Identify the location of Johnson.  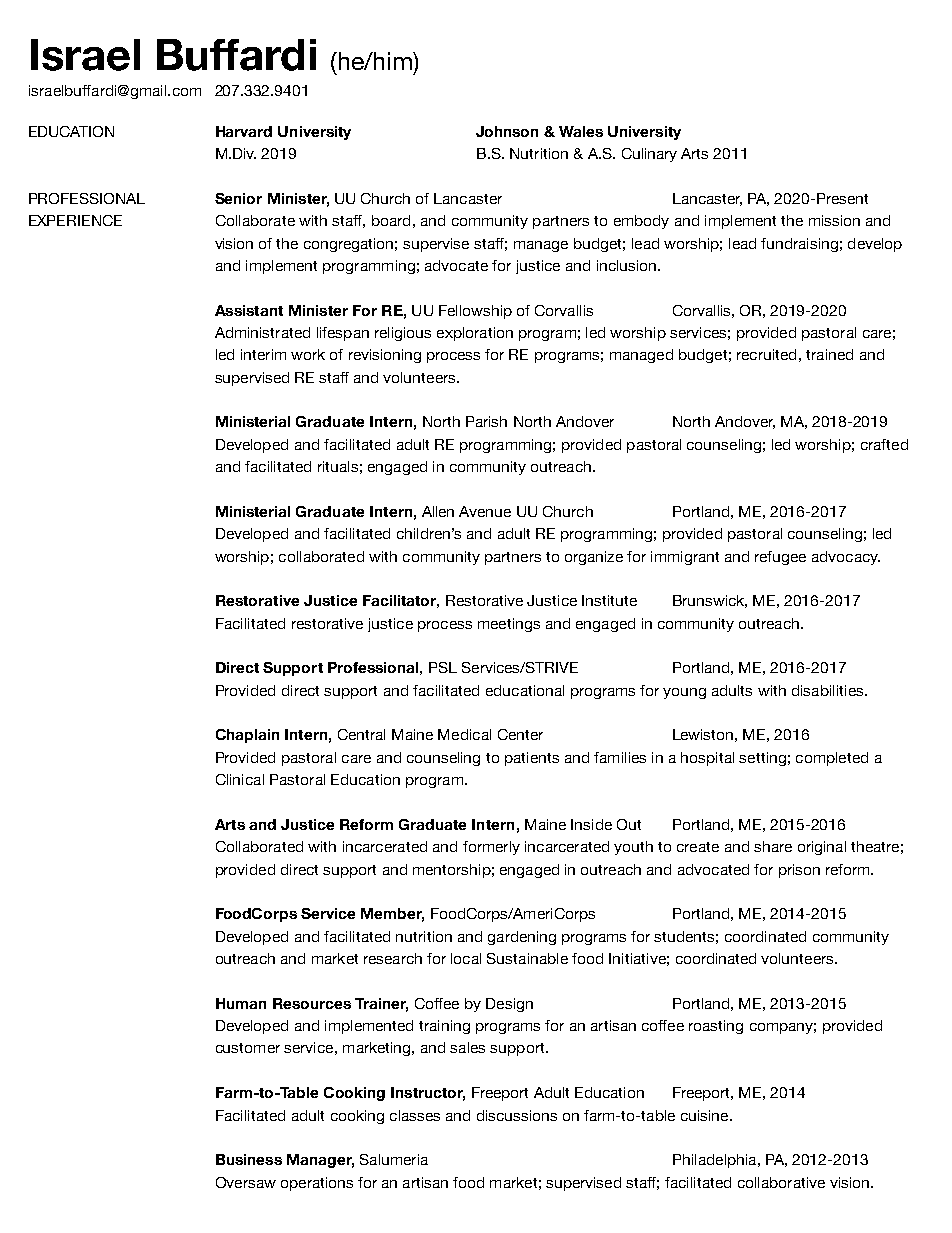
(507, 131).
